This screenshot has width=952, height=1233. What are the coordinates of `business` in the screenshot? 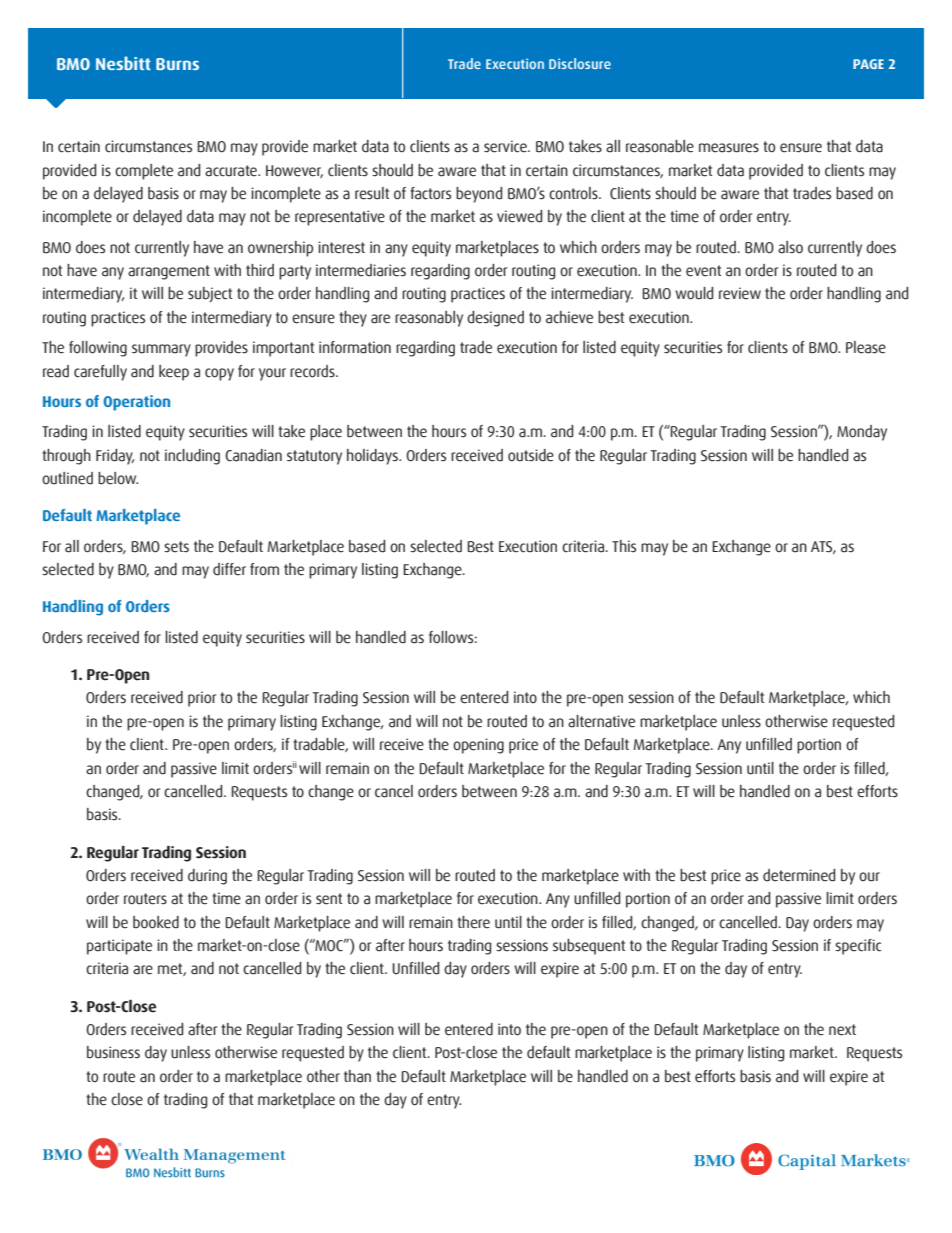 It's located at (113, 1052).
